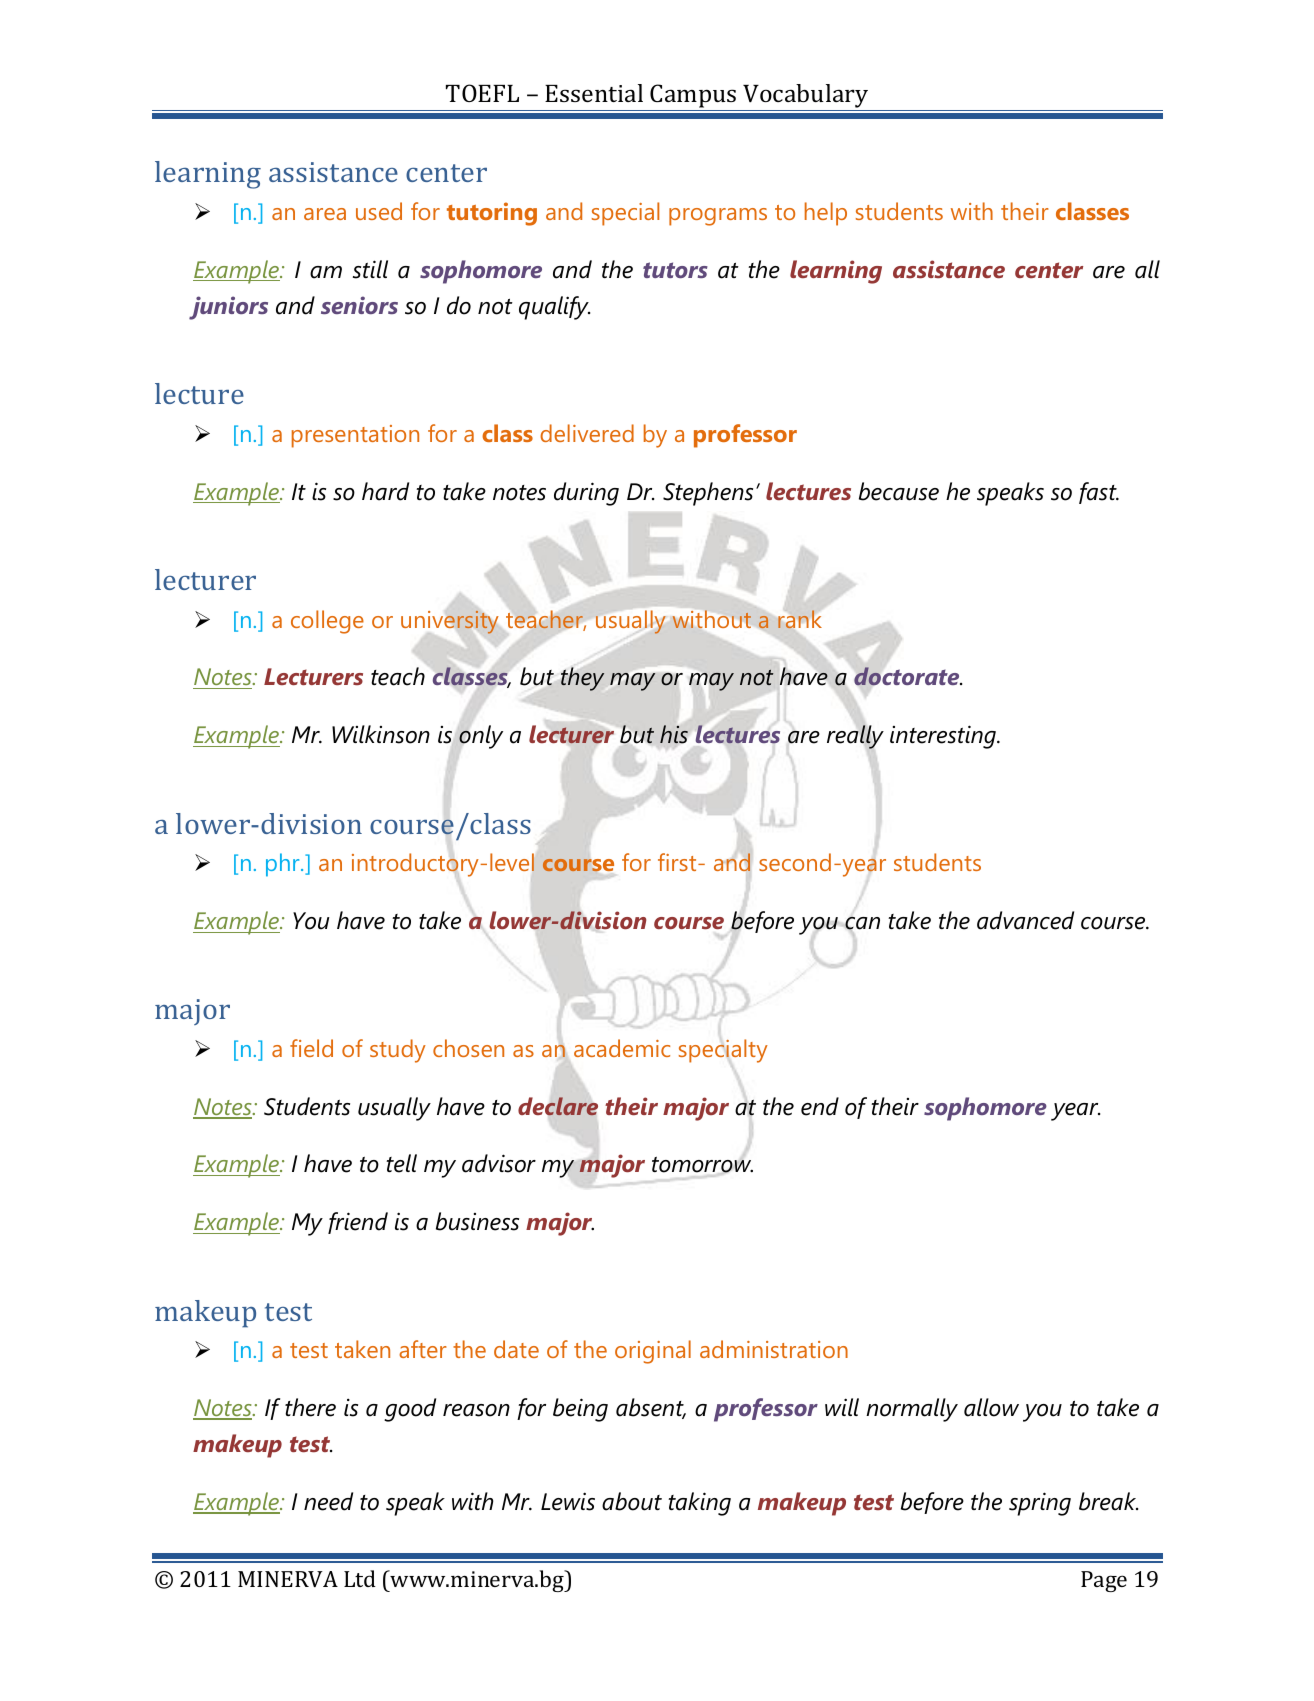 The width and height of the document is (1314, 1701). I want to click on Campus, so click(693, 96).
